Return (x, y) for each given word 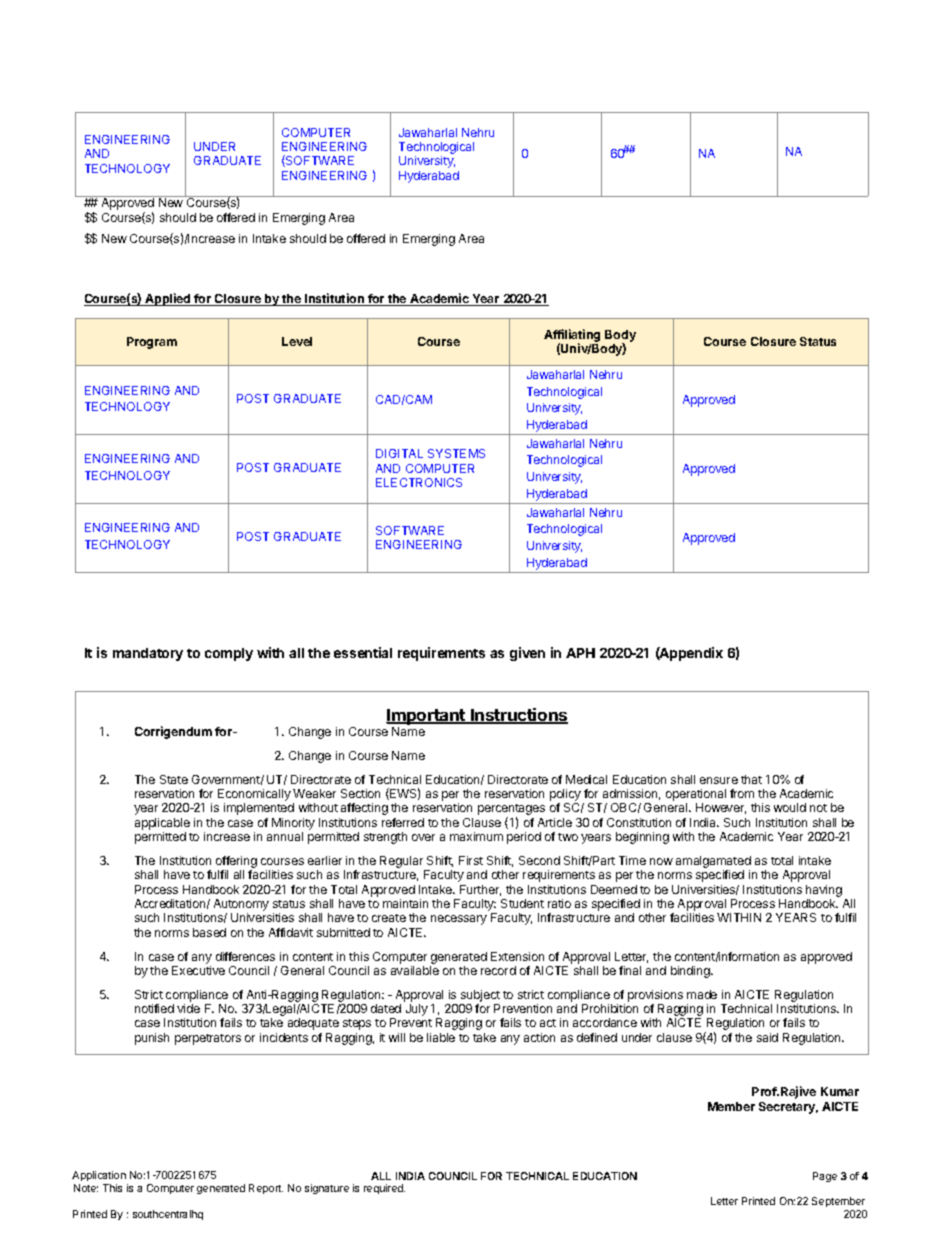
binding (691, 972)
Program (152, 343)
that (751, 779)
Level (297, 341)
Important (426, 717)
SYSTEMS (456, 453)
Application (100, 1178)
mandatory (148, 654)
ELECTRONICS (419, 482)
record (498, 970)
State (174, 779)
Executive (198, 970)
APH (580, 653)
